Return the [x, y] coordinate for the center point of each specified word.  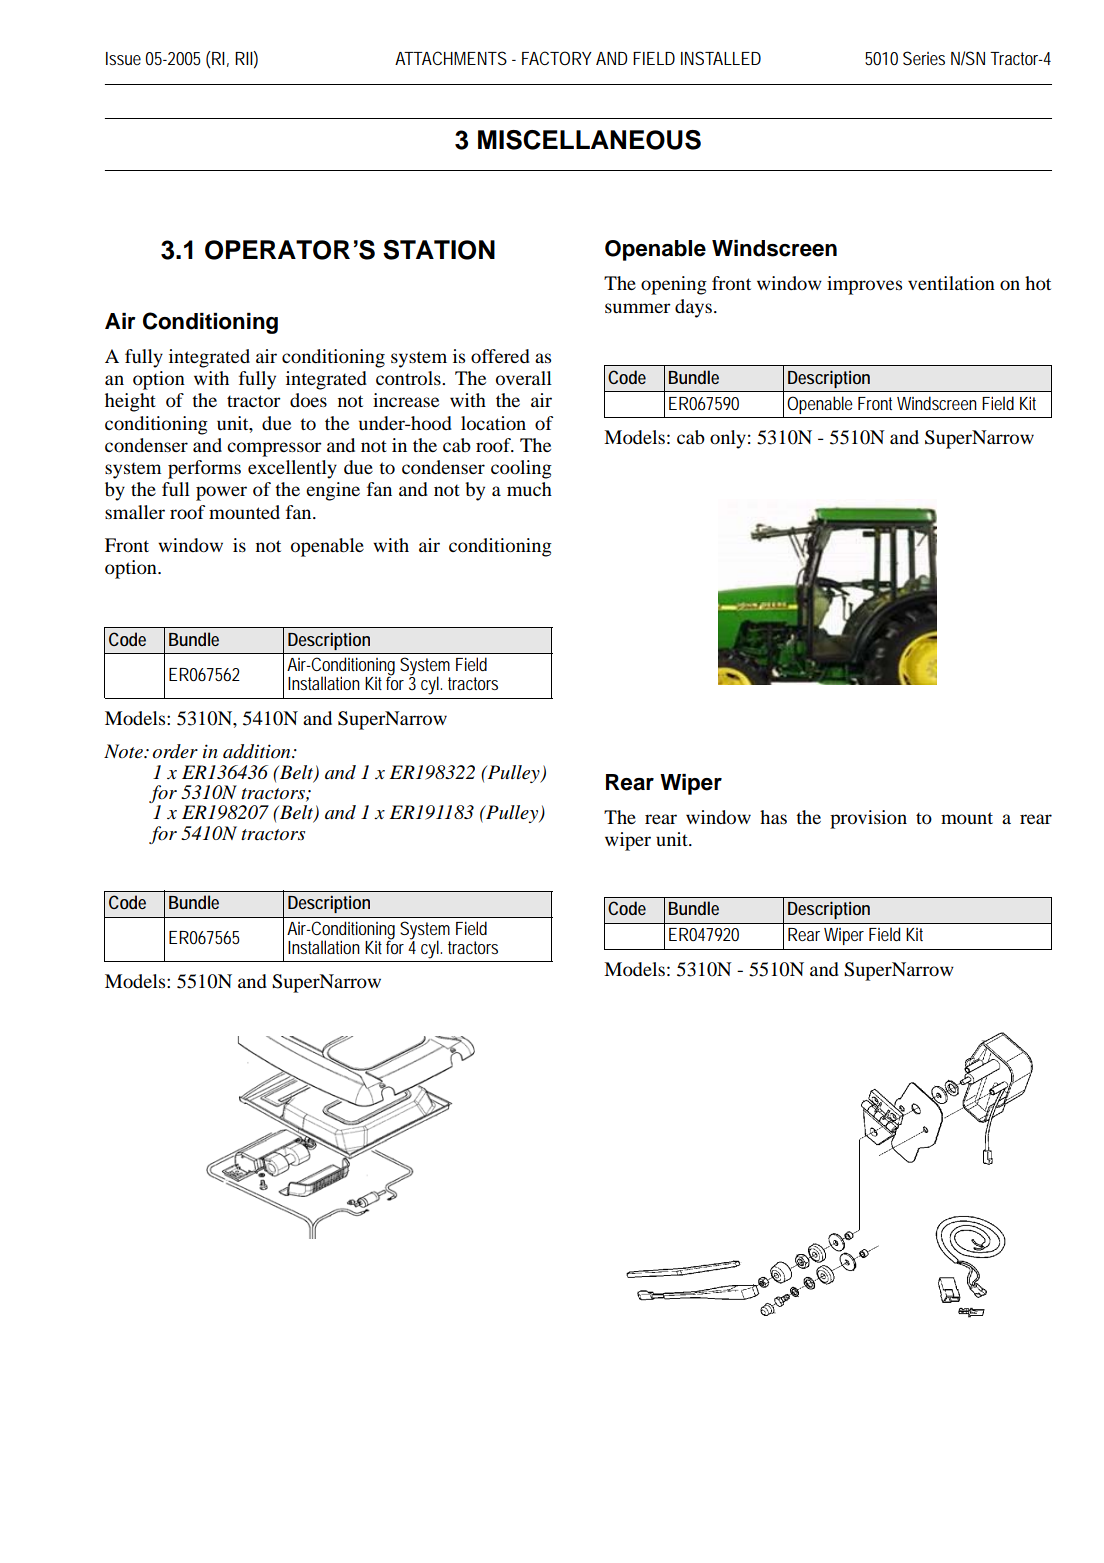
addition [258, 751]
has [773, 817]
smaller [135, 512]
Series [924, 58]
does [308, 400]
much [529, 489]
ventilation [951, 283]
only [728, 439]
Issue [123, 58]
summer [638, 308]
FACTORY [557, 58]
